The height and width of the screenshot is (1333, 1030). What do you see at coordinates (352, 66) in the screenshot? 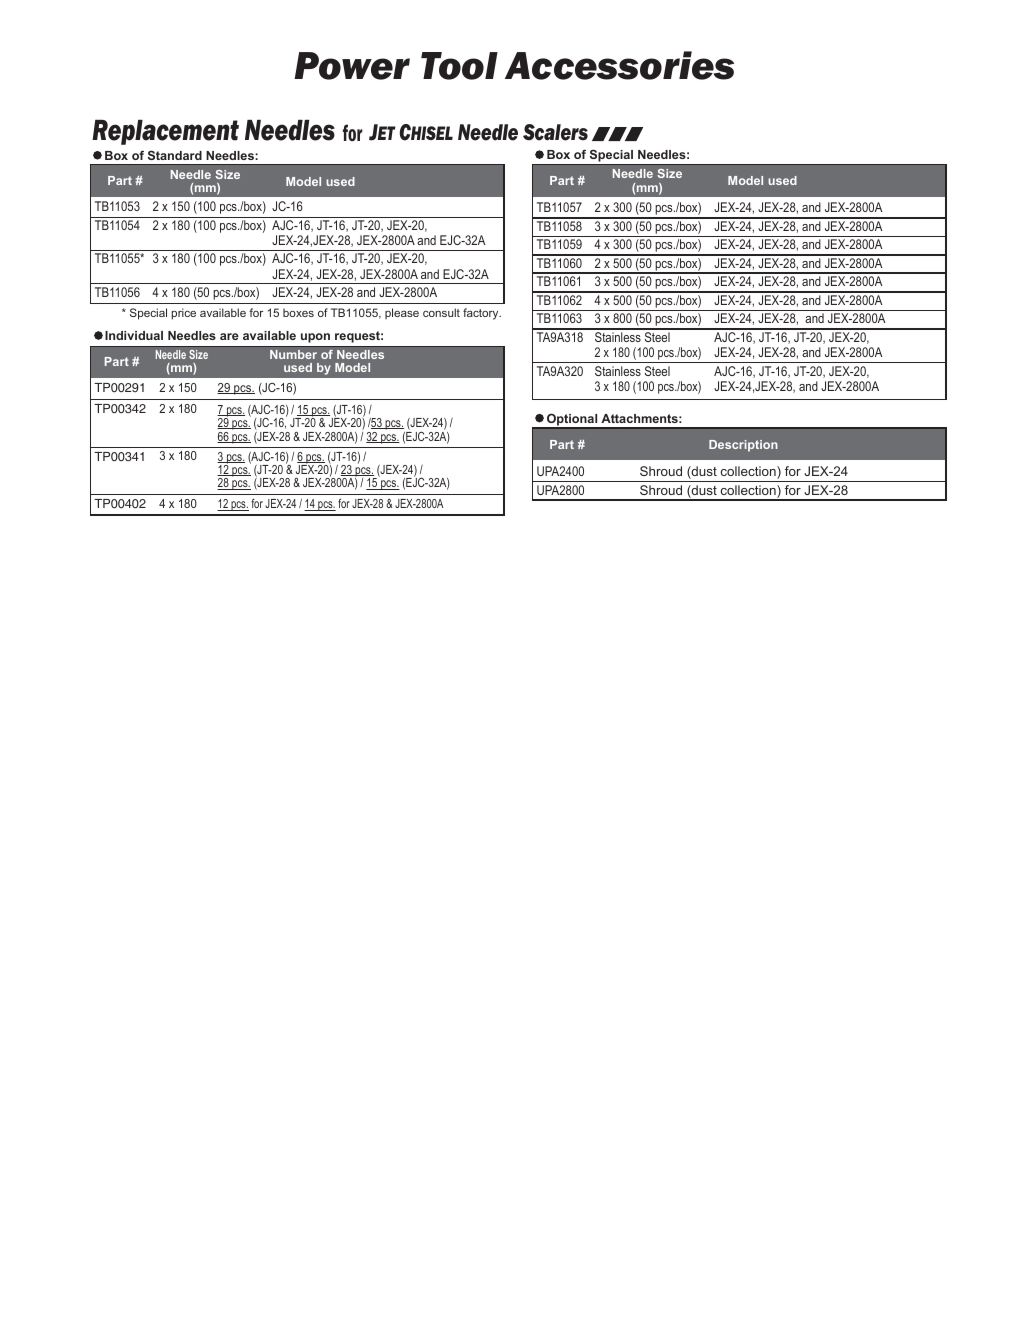
I see `Power` at bounding box center [352, 66].
